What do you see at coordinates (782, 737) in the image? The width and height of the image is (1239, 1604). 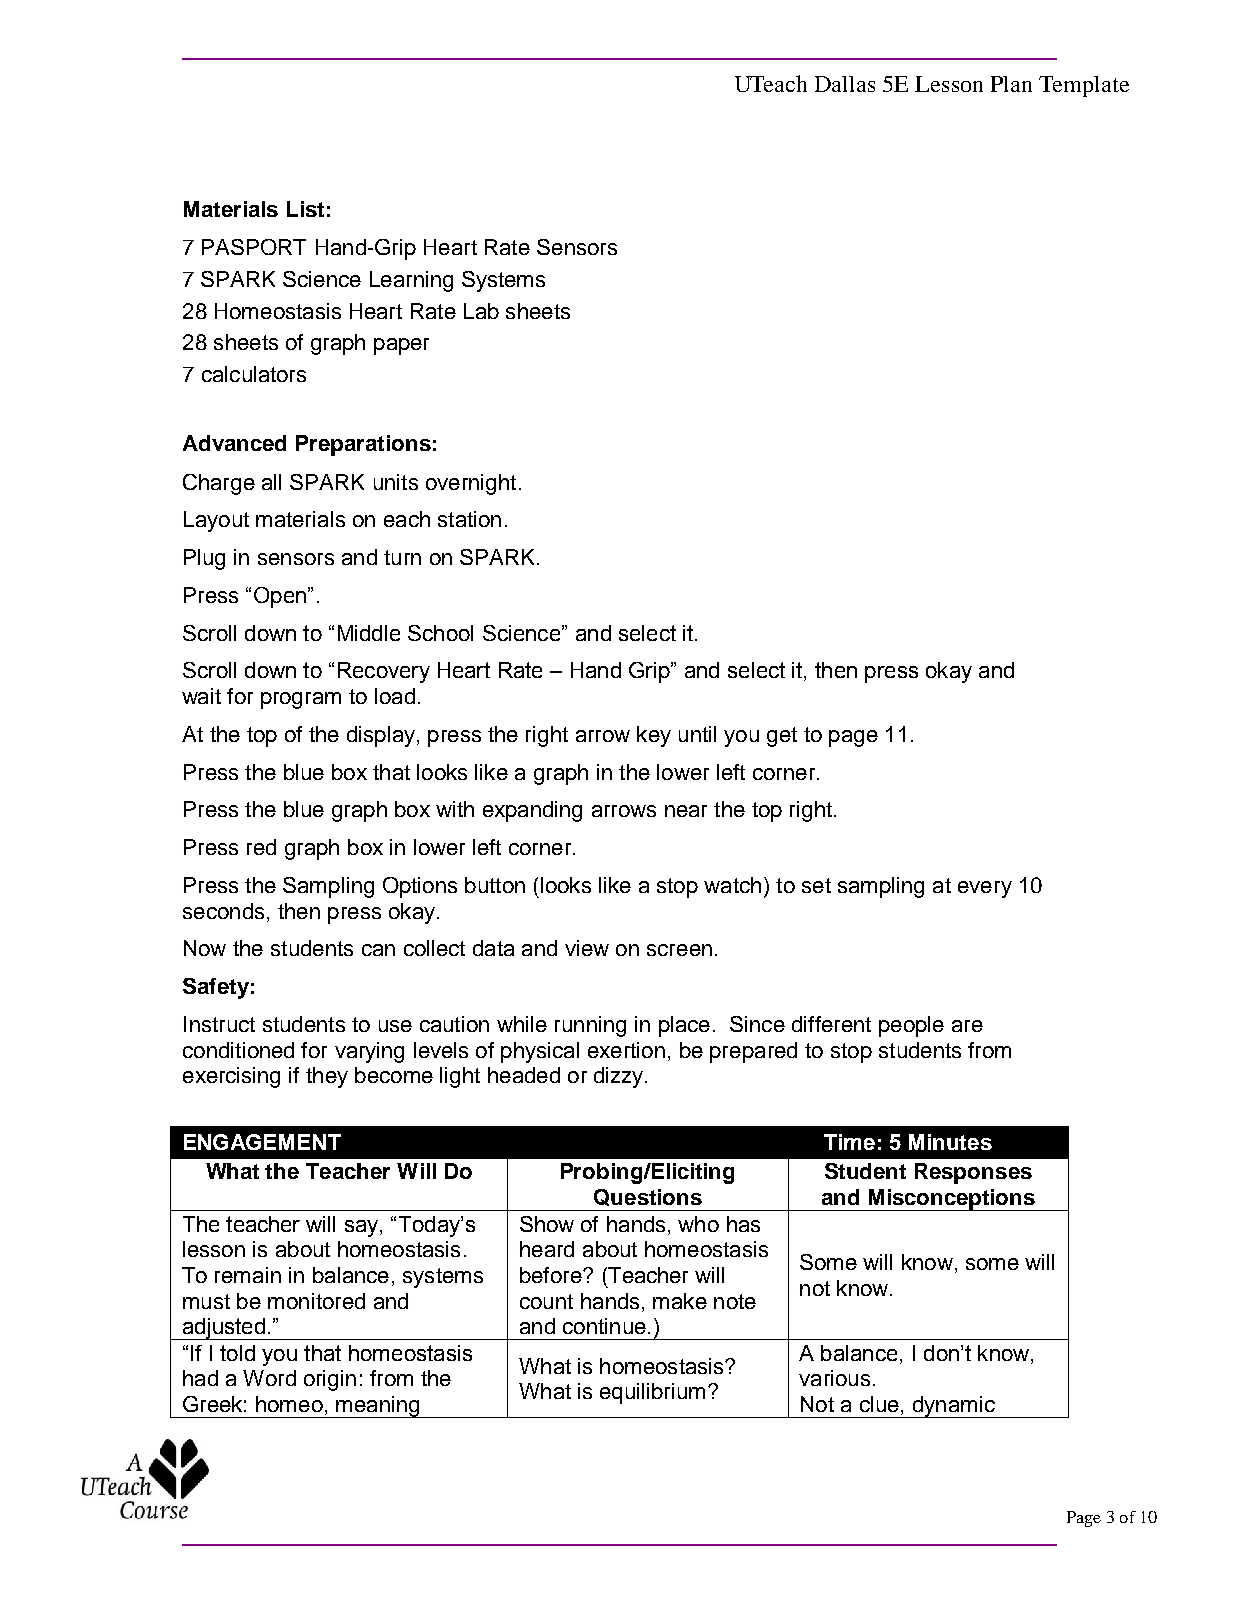 I see `get` at bounding box center [782, 737].
